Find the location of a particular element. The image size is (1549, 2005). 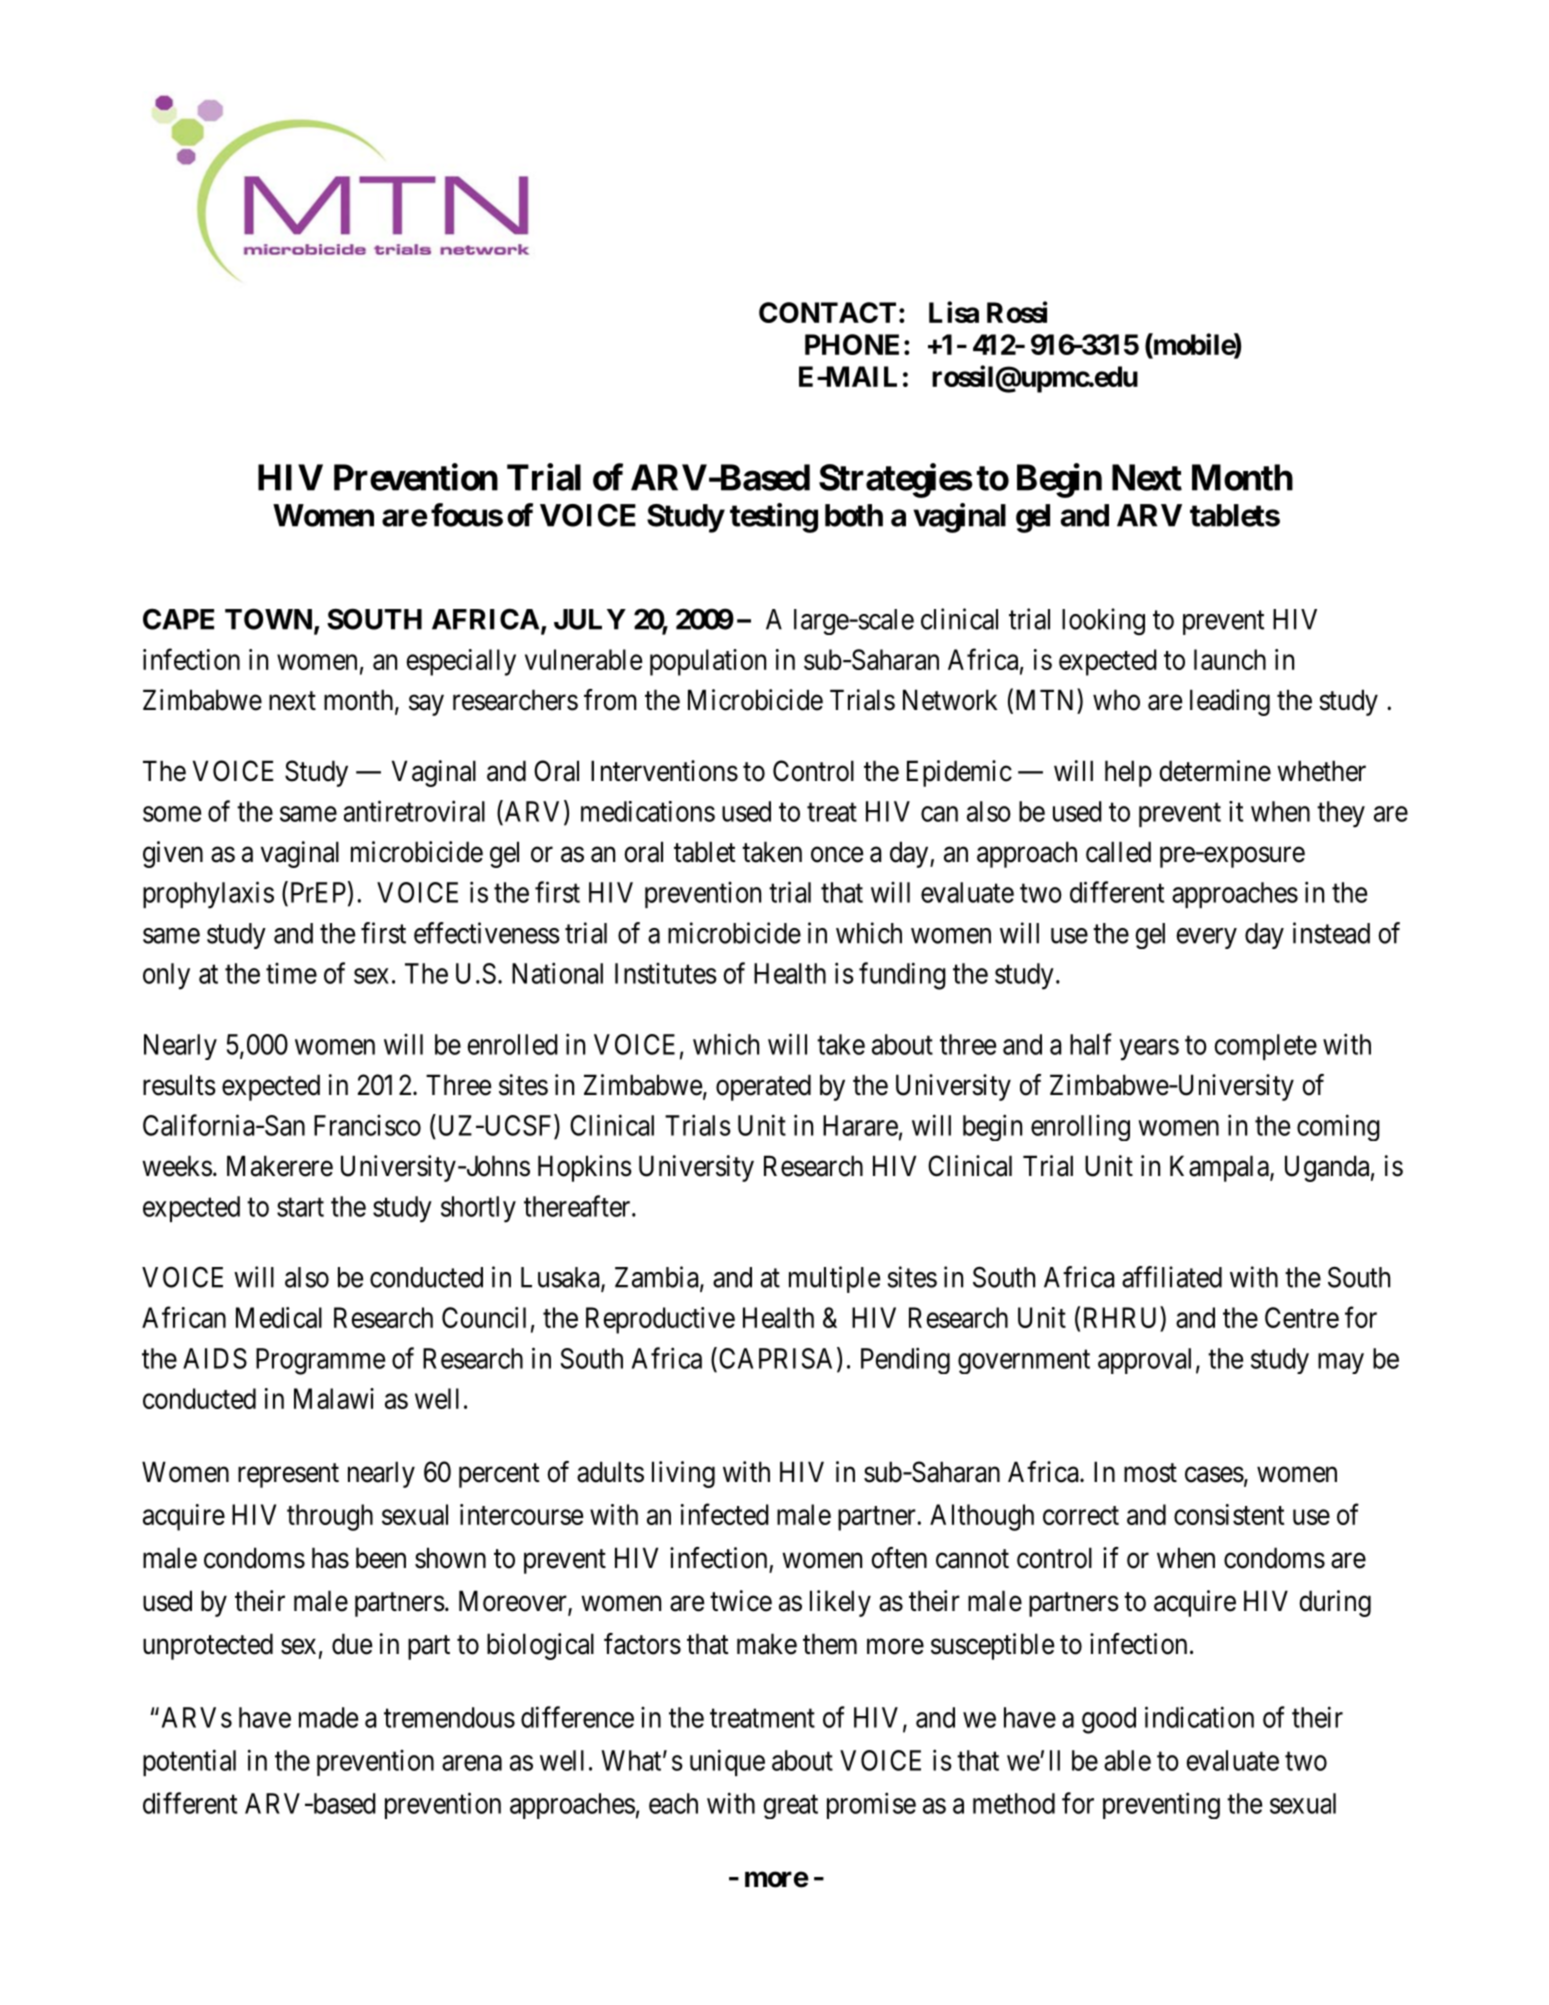

Malawi is located at coordinates (334, 1398).
